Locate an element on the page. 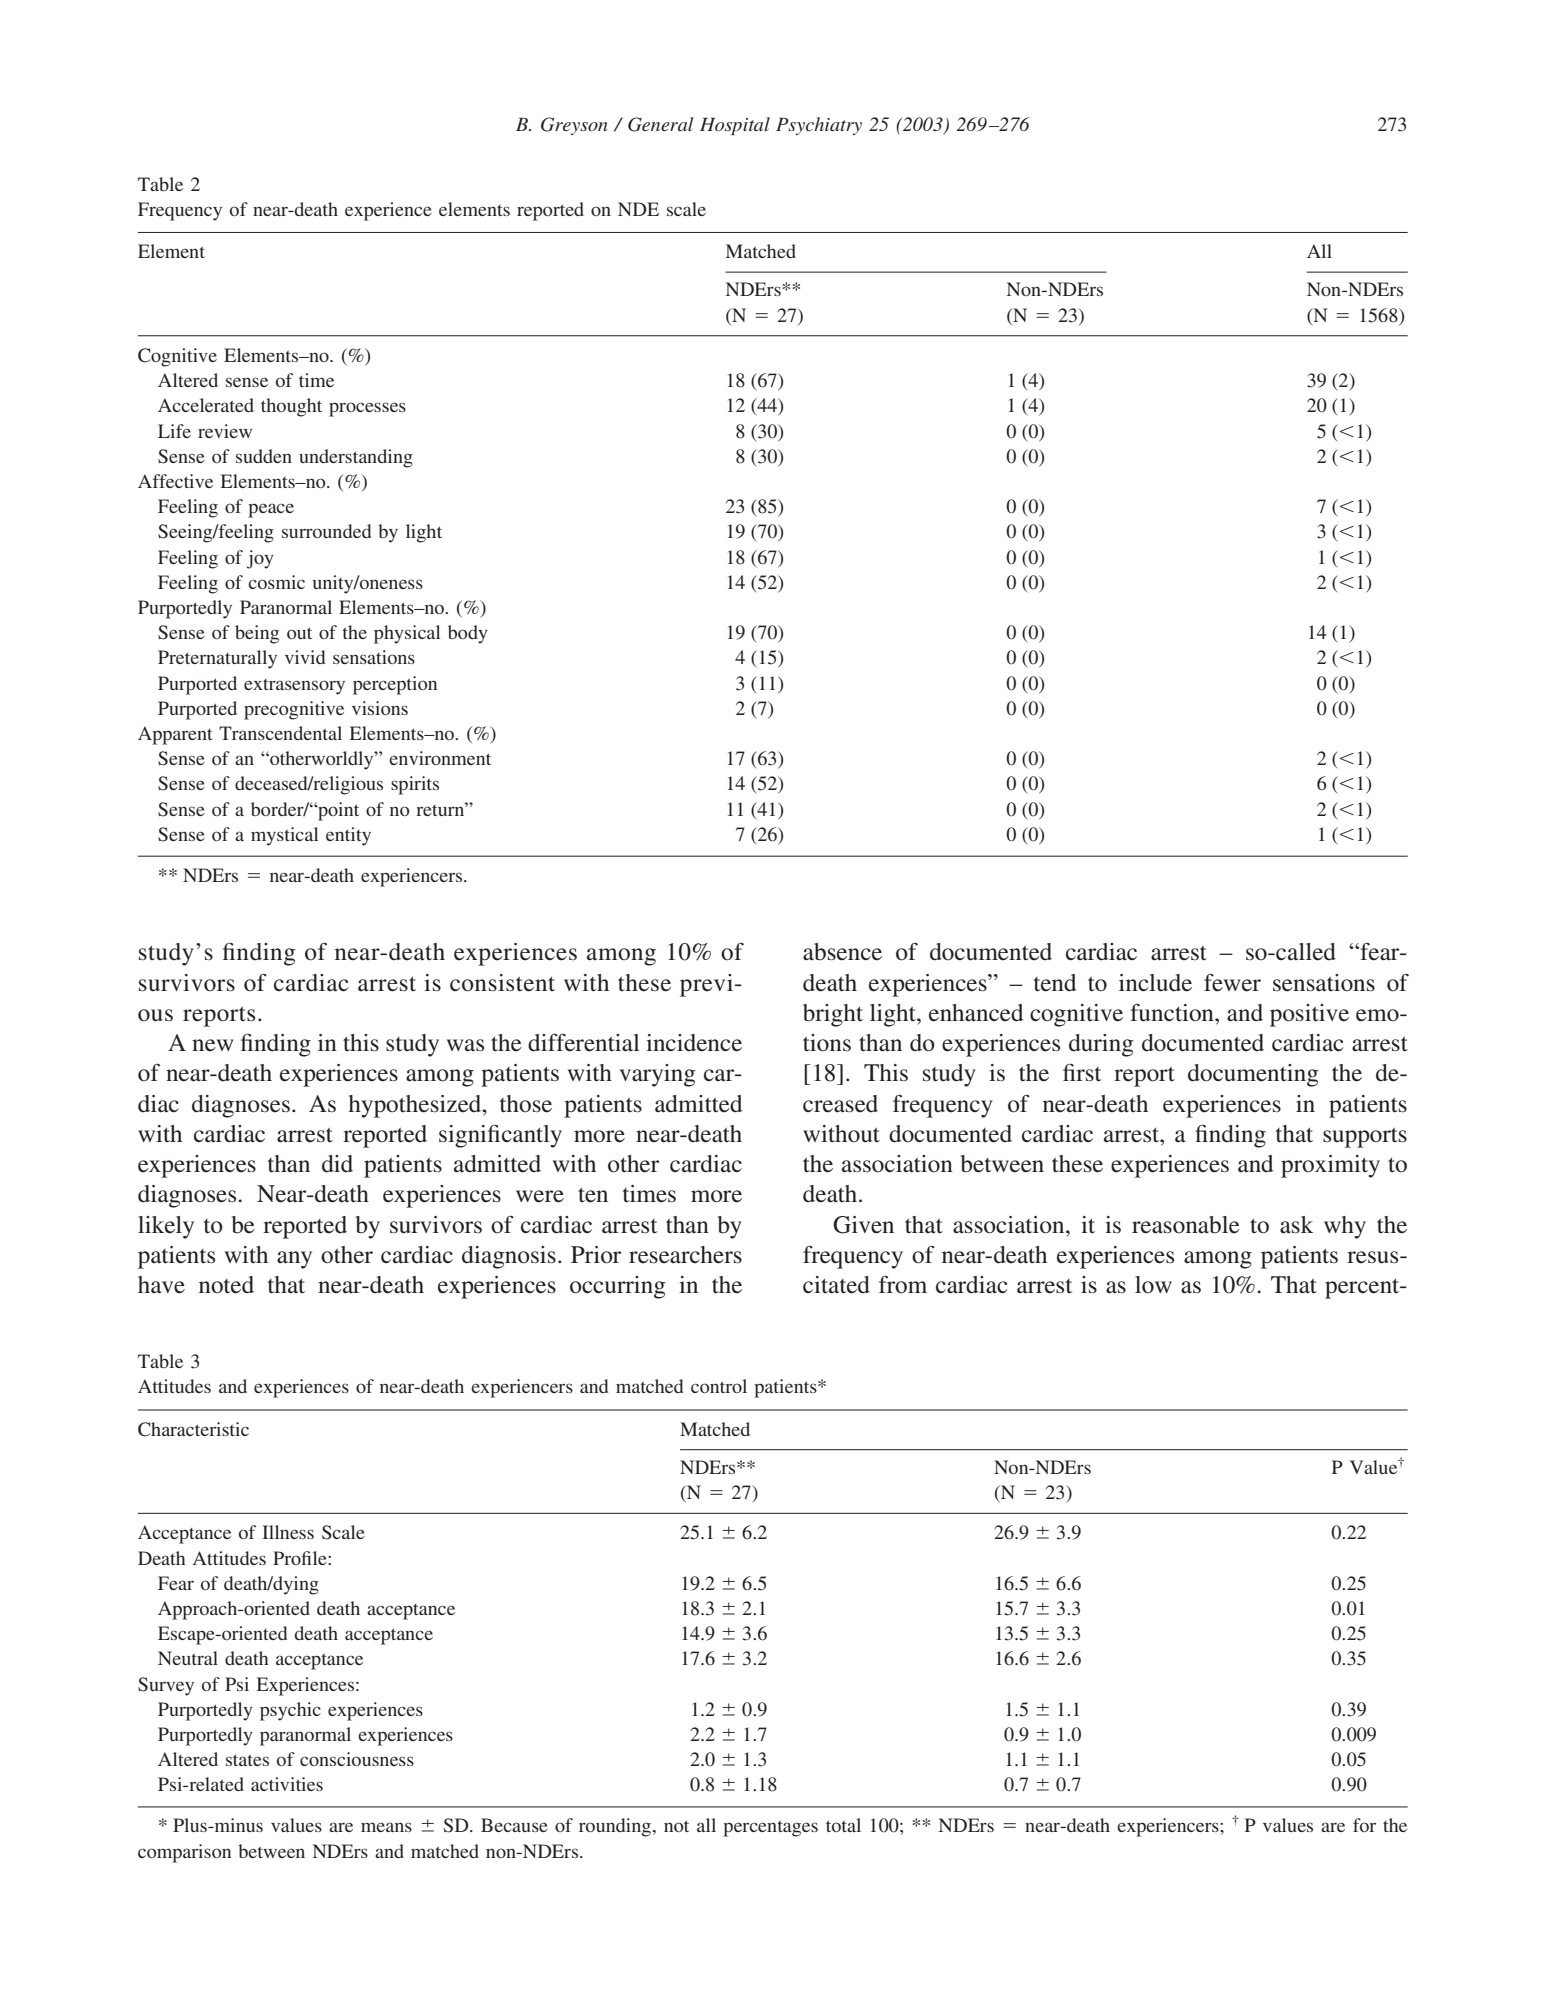  reasonable is located at coordinates (1186, 1225).
